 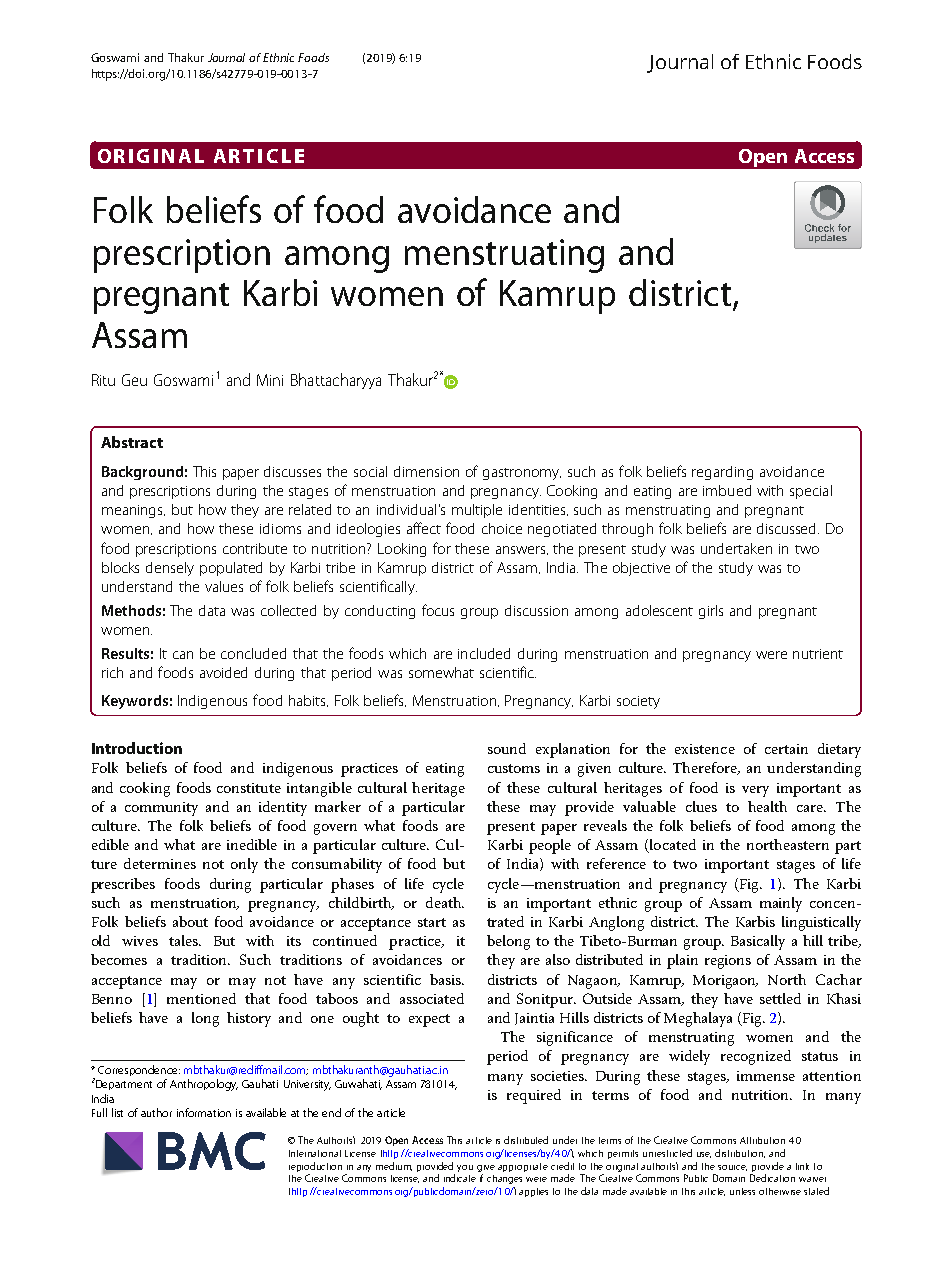 I want to click on densely, so click(x=170, y=569).
